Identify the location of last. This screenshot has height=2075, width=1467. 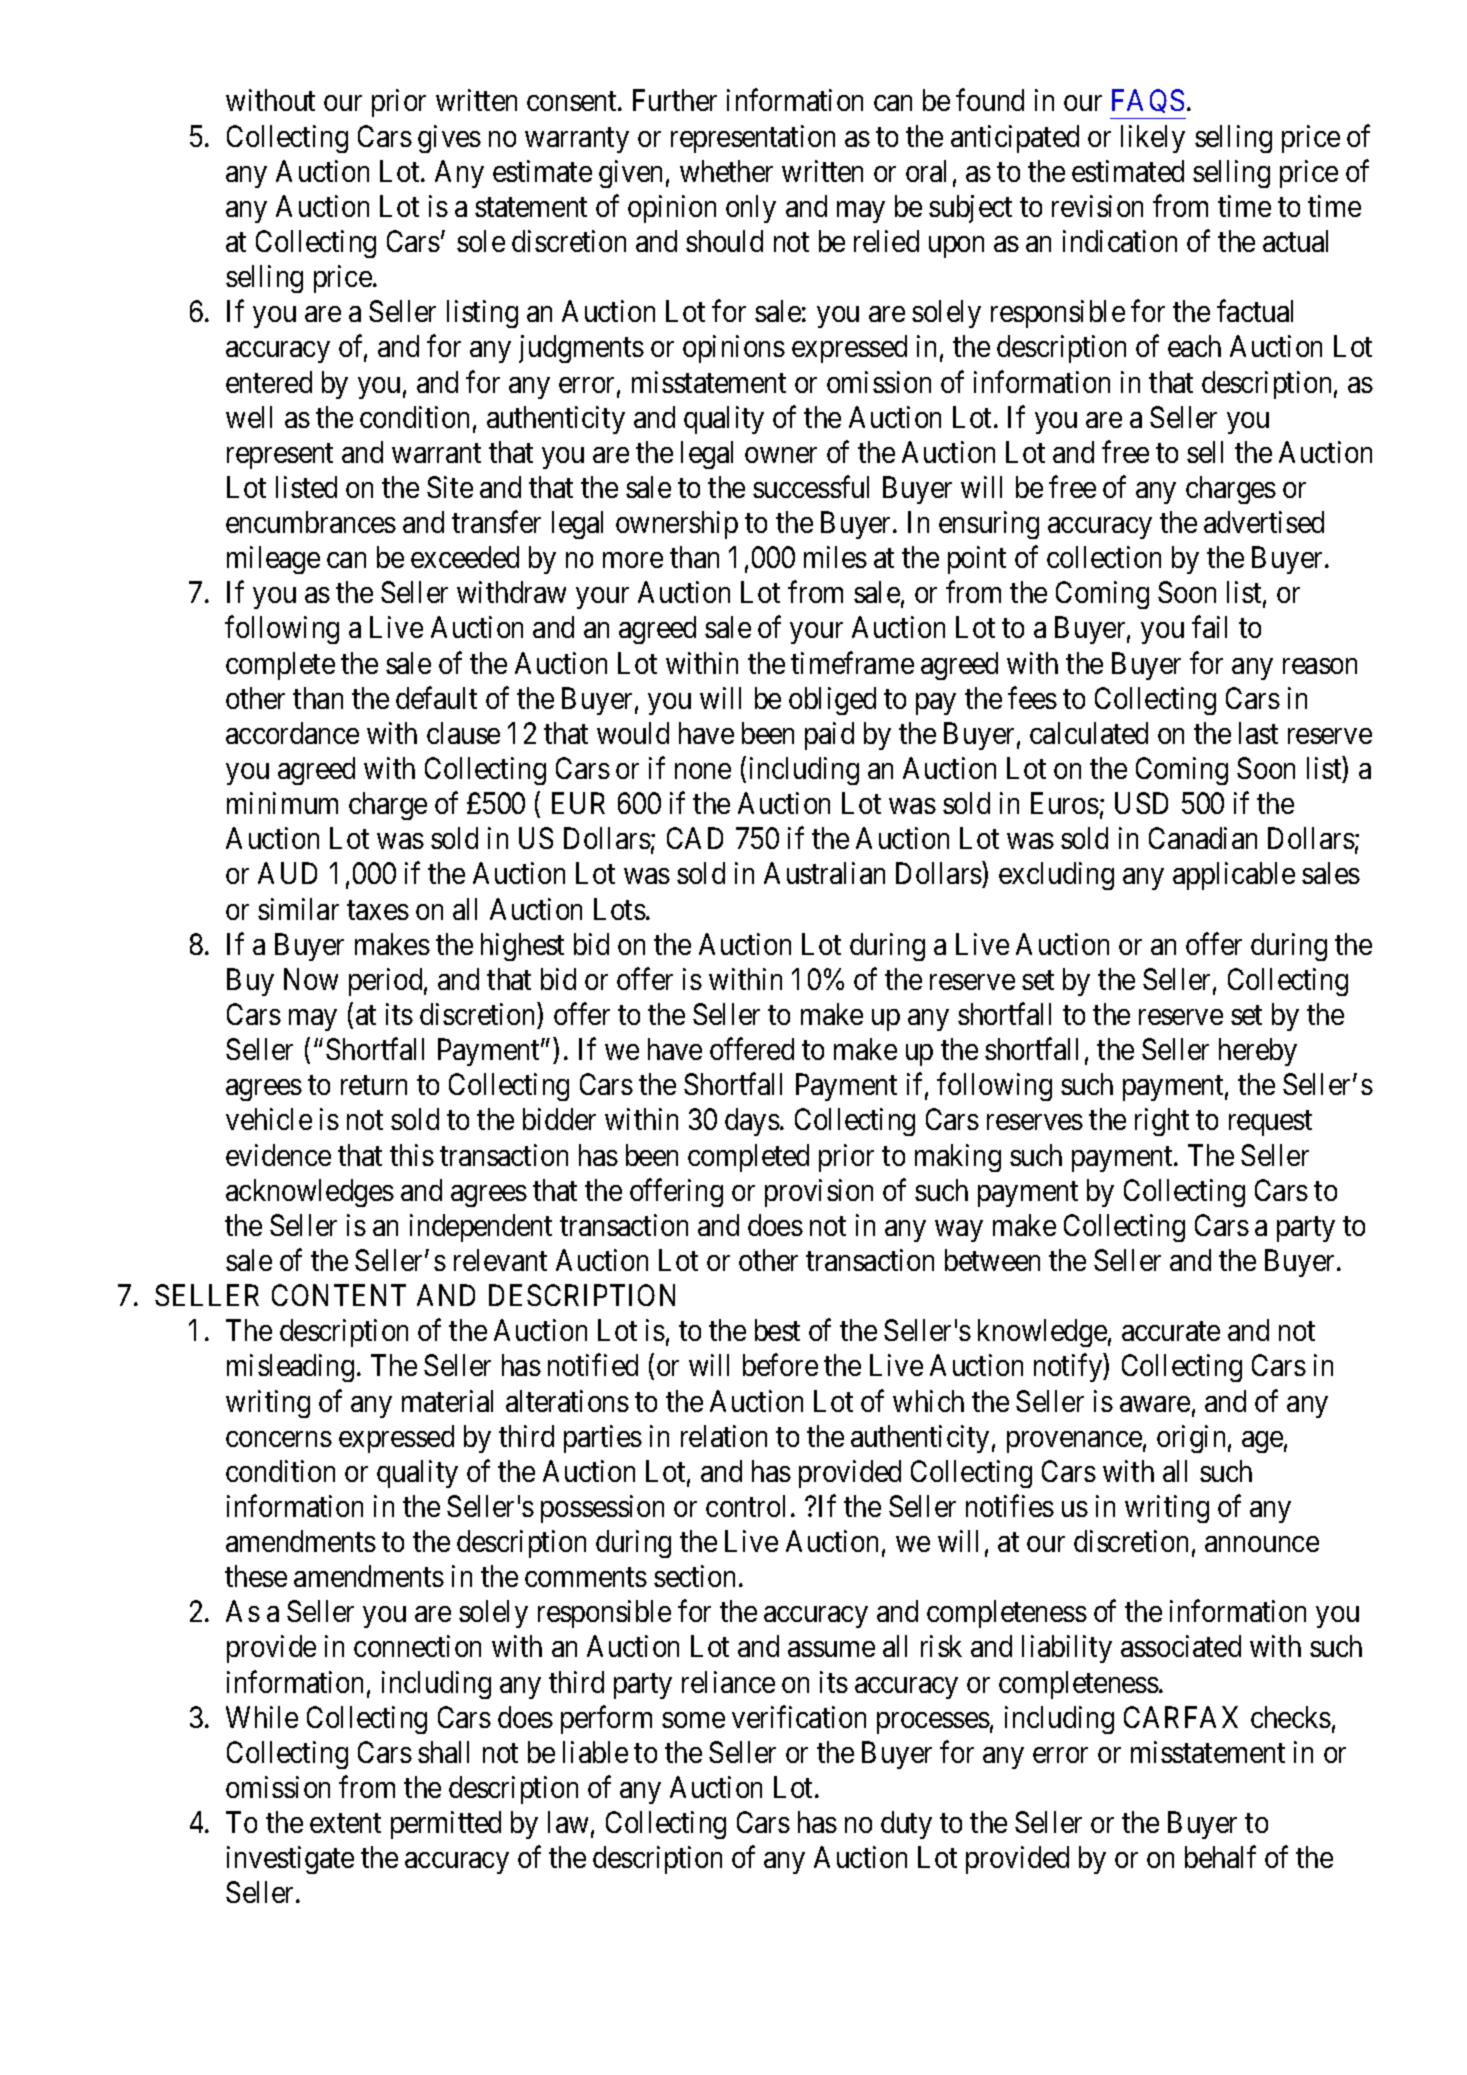
(1258, 733).
